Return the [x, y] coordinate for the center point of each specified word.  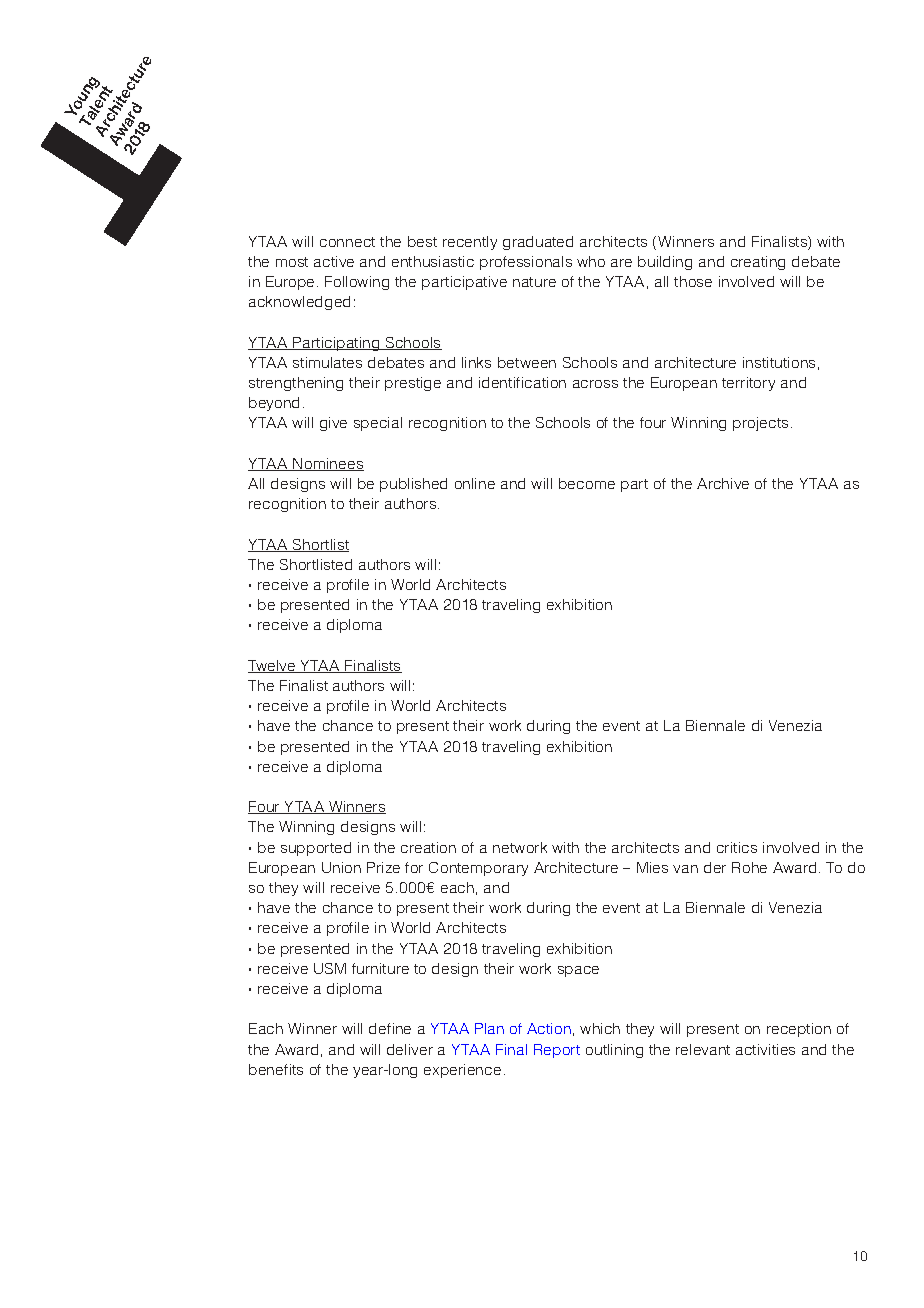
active [334, 261]
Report [557, 1051]
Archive [723, 483]
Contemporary [478, 869]
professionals [526, 263]
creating [758, 263]
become [587, 483]
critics [737, 847]
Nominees [328, 464]
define [390, 1028]
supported [316, 849]
